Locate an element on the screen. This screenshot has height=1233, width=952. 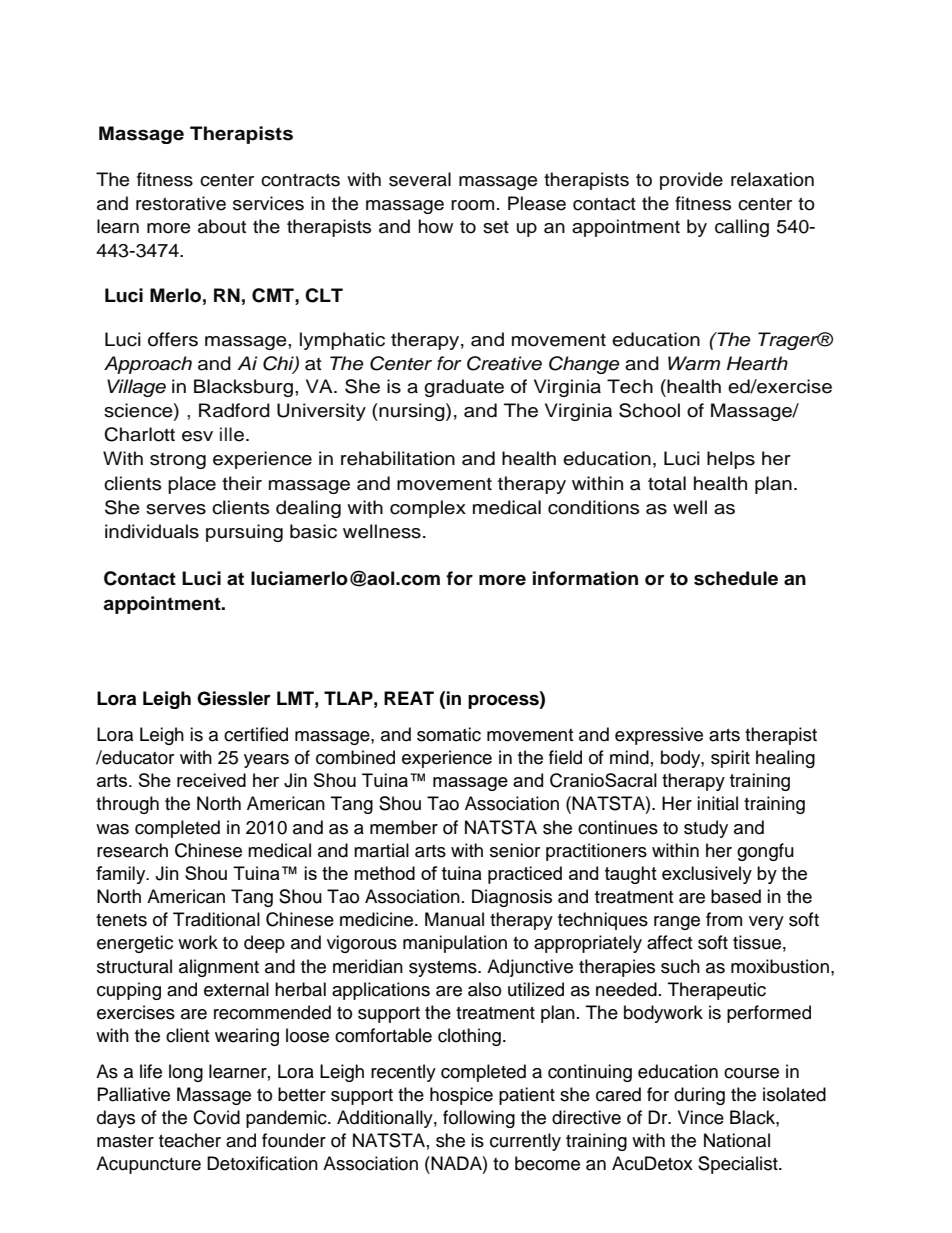
rehabilitation is located at coordinates (398, 458).
